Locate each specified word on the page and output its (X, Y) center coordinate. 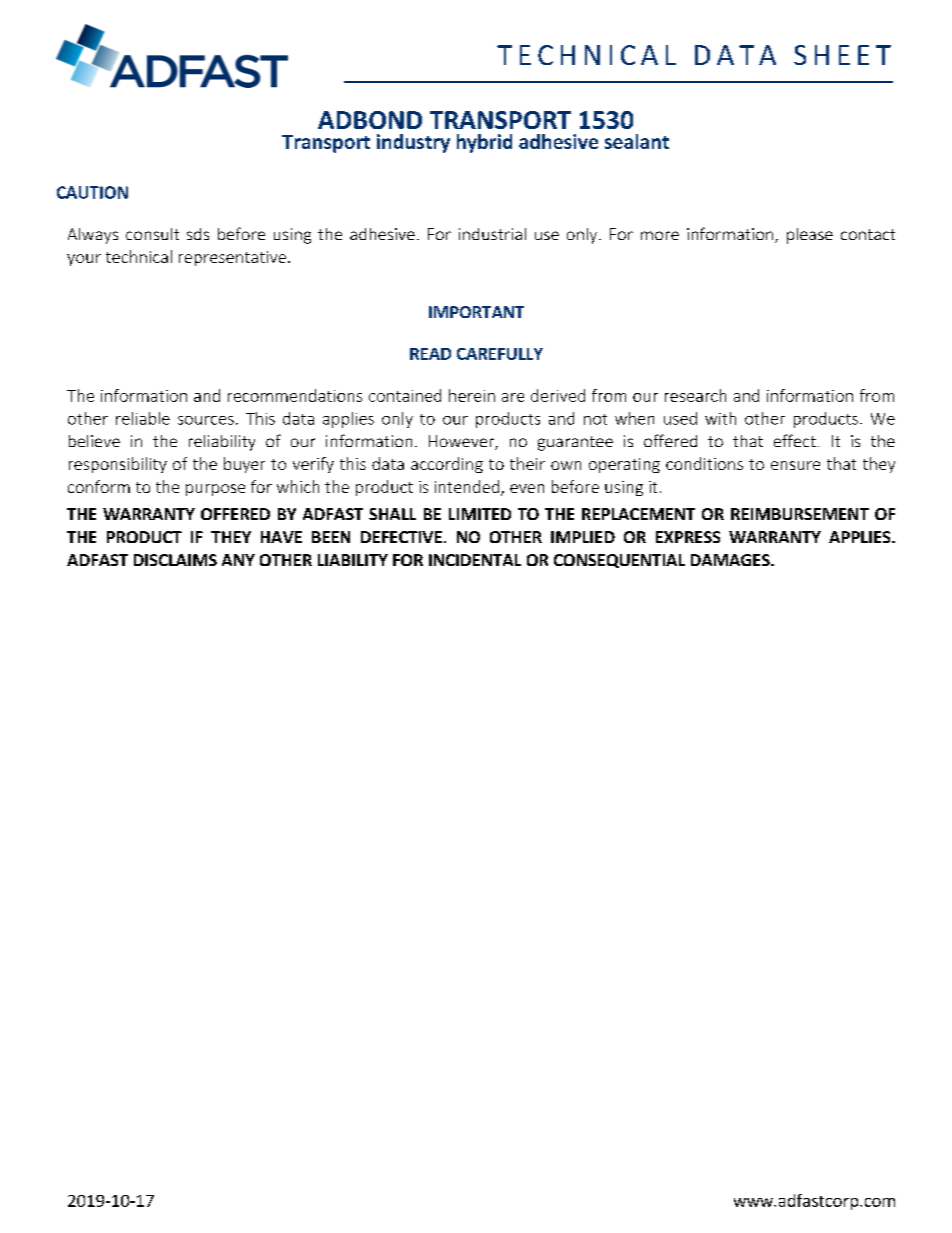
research (695, 395)
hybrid (484, 143)
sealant (637, 141)
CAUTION (92, 192)
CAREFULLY (500, 354)
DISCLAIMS (175, 560)
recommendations (295, 395)
